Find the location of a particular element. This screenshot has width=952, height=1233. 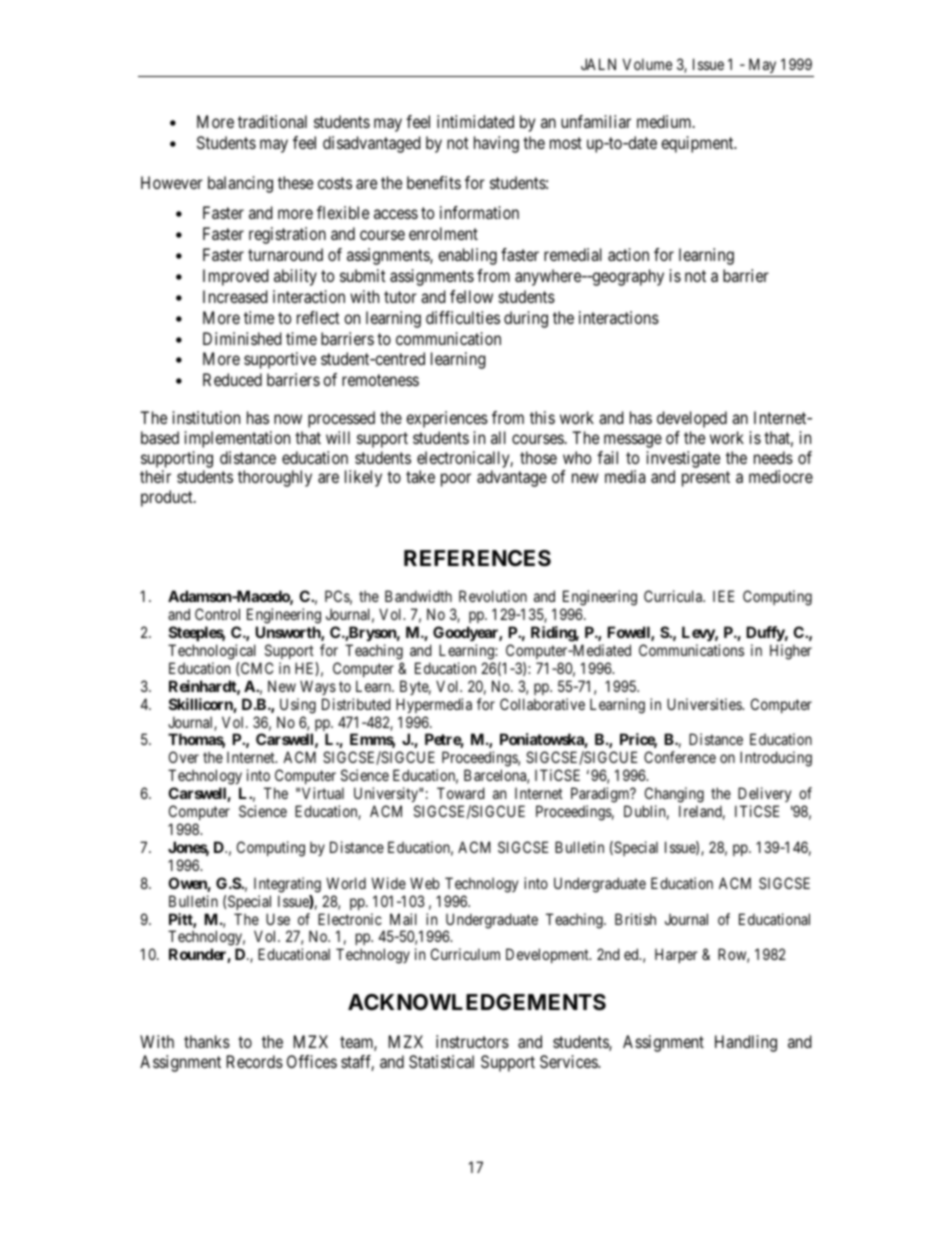

Collaborative is located at coordinates (542, 704).
